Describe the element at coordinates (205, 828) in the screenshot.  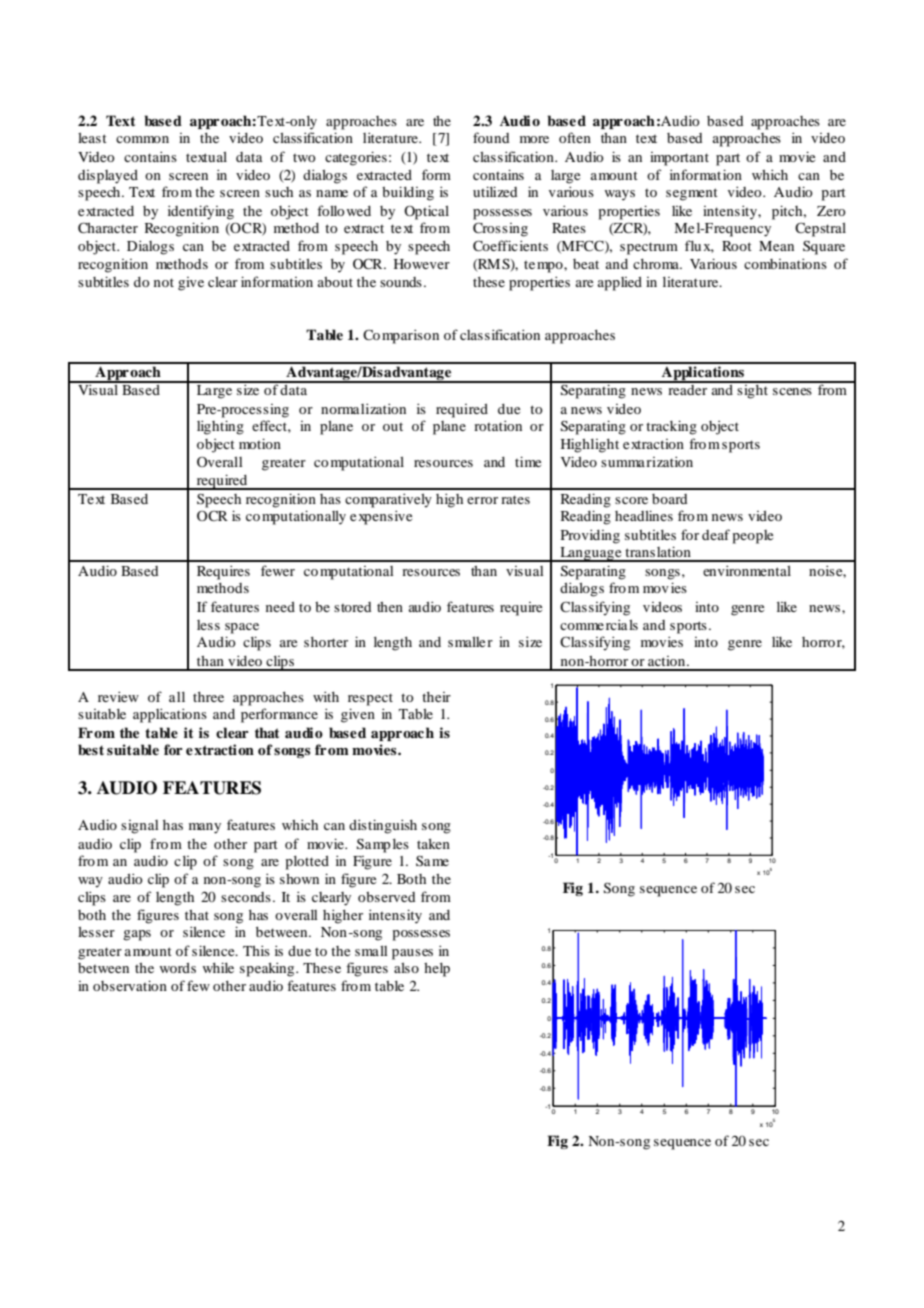
I see `many` at that location.
